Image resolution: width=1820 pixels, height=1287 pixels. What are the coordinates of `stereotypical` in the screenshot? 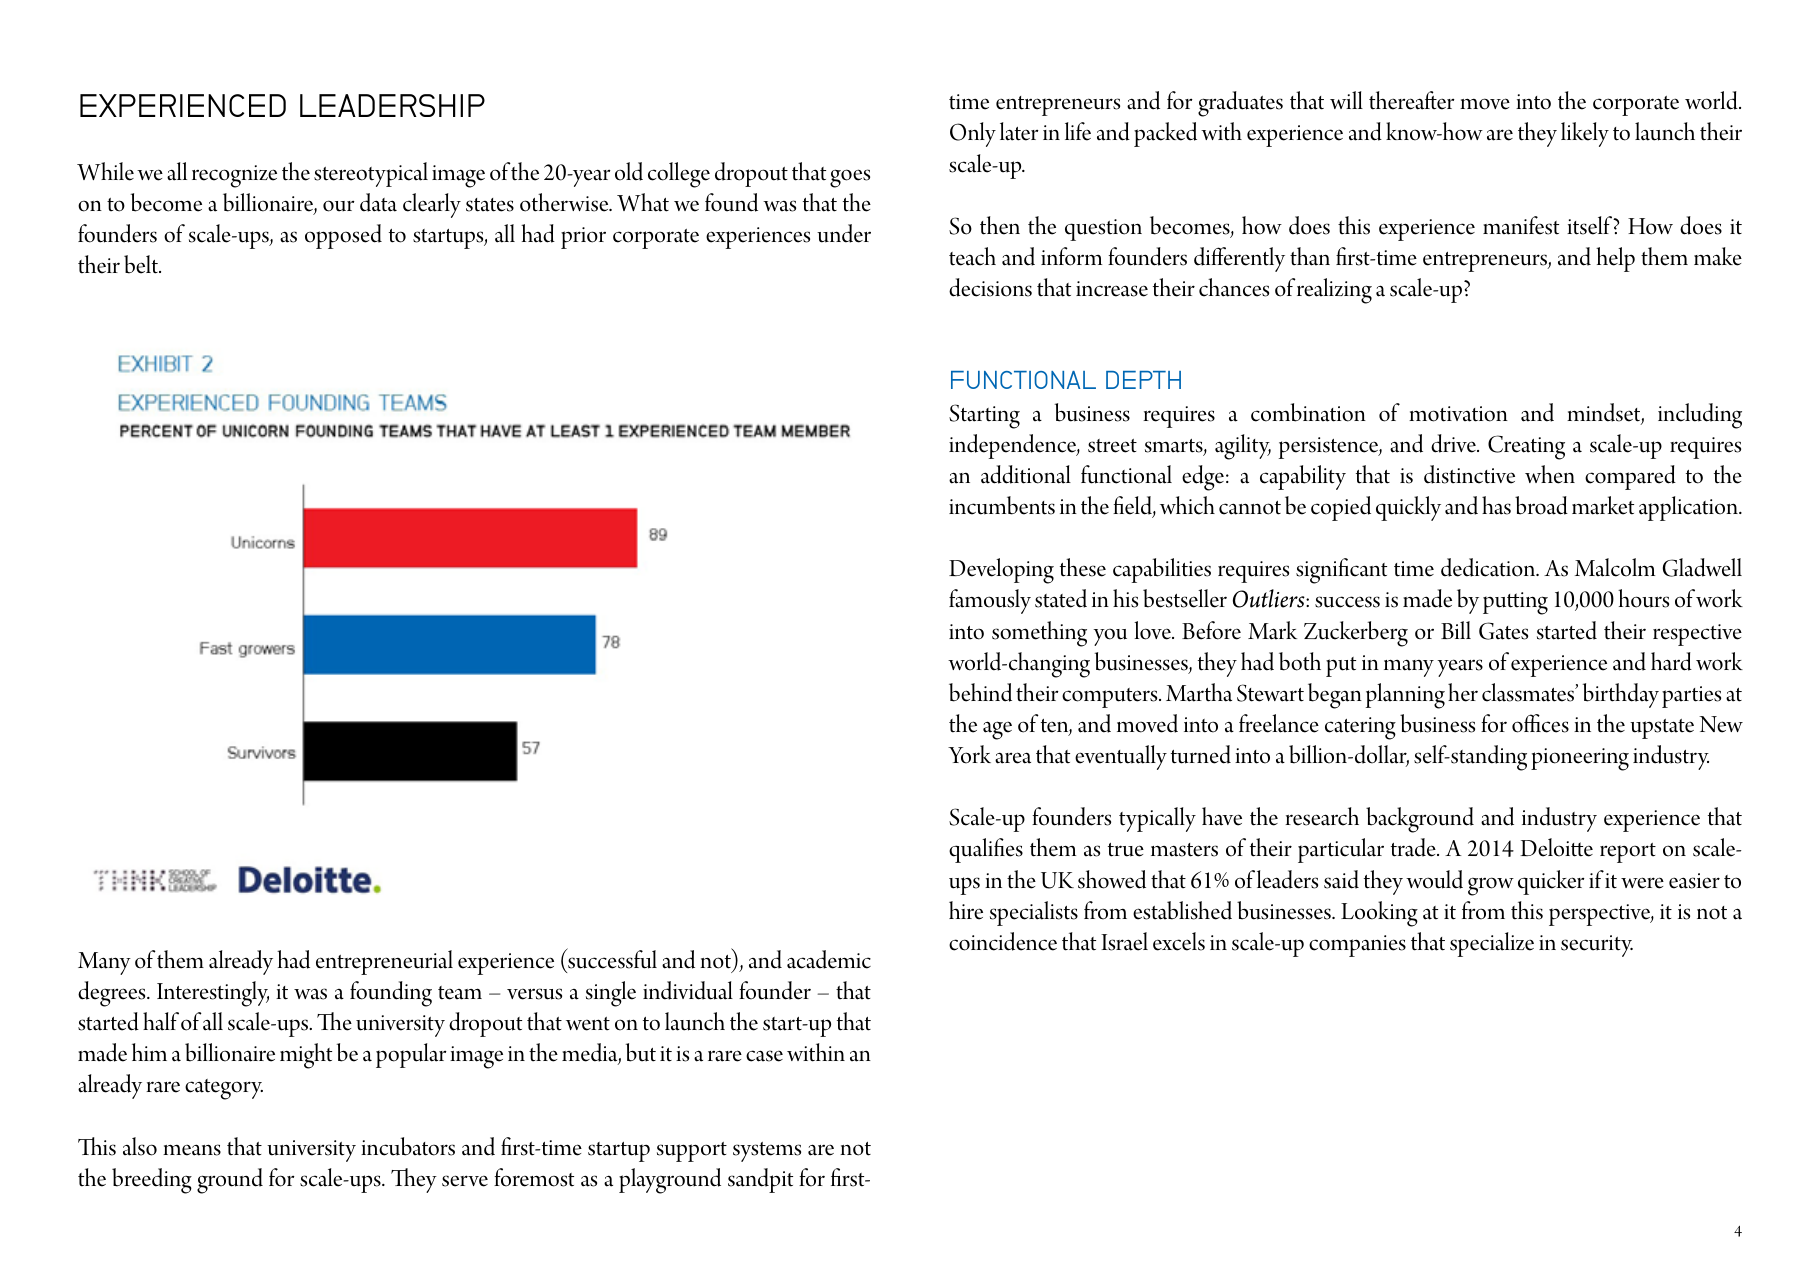 It's located at (371, 174).
